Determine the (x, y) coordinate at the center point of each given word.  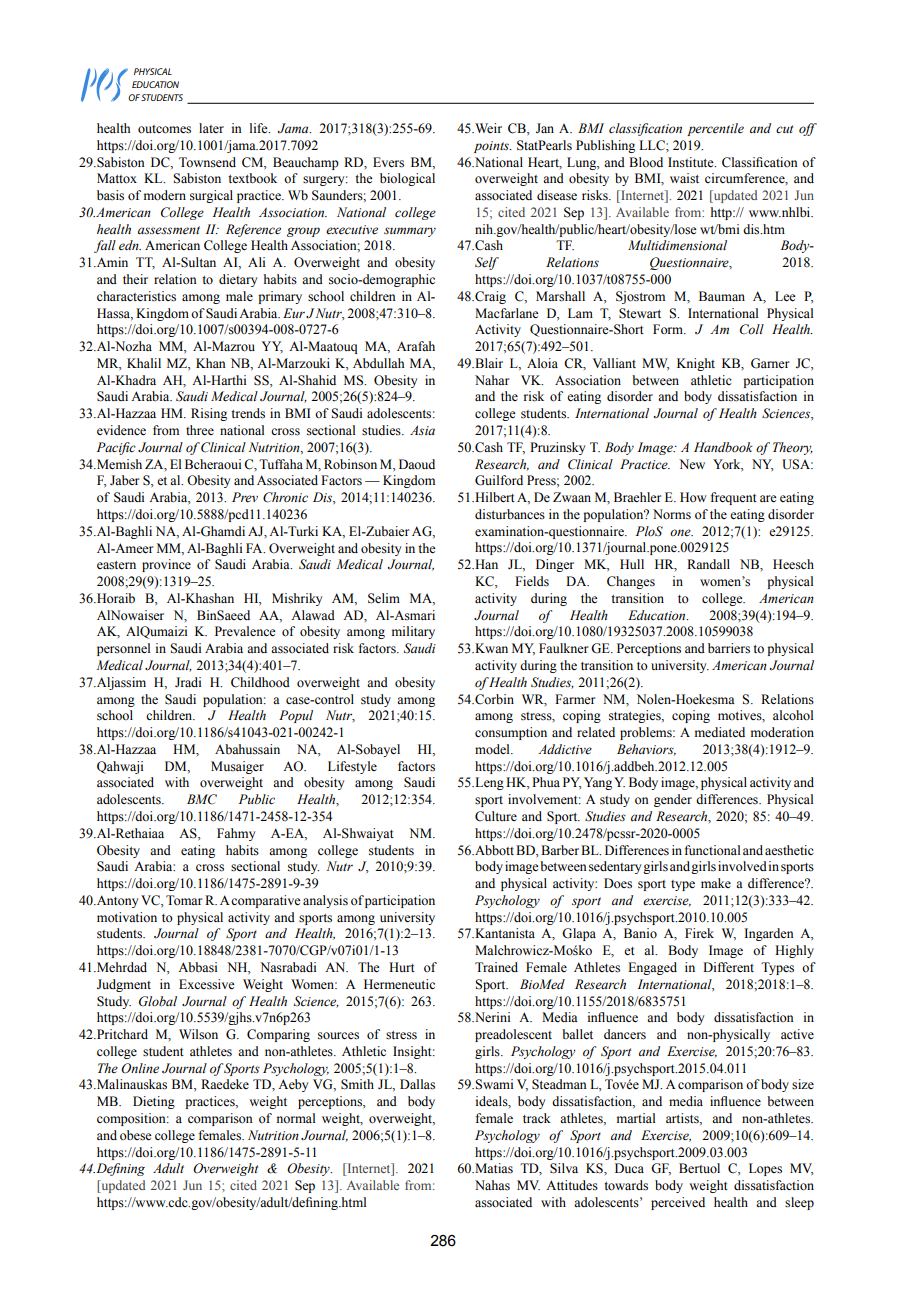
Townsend (207, 162)
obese (136, 1135)
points (492, 147)
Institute (692, 162)
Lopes (765, 1169)
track (537, 1118)
